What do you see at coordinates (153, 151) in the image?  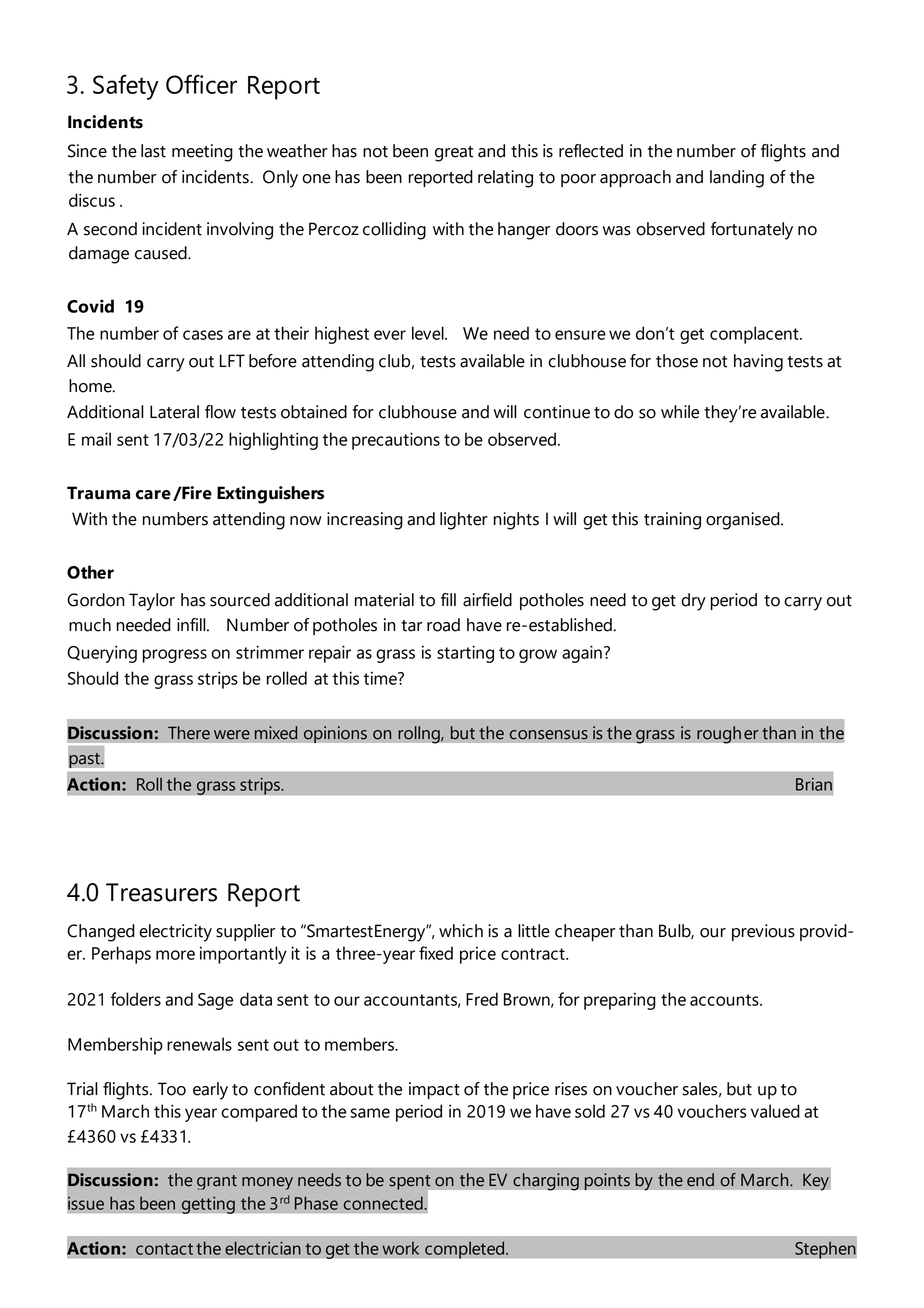 I see `last` at bounding box center [153, 151].
